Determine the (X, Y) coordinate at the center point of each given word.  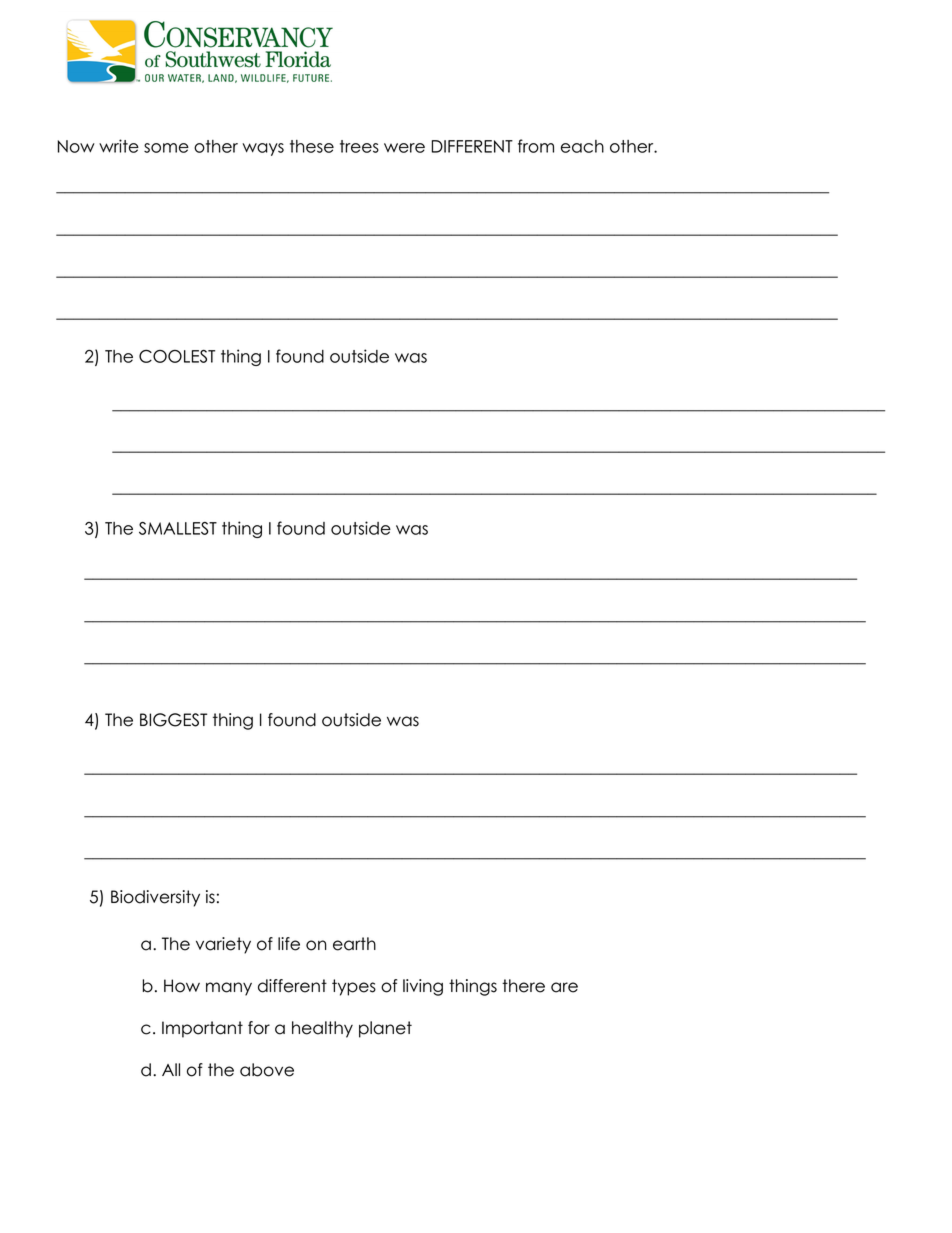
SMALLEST (178, 528)
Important (202, 1029)
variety (223, 945)
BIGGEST (173, 720)
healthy (322, 1029)
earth (354, 944)
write (119, 146)
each (582, 146)
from (536, 146)
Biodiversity (155, 898)
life (289, 944)
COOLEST (177, 356)
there (523, 986)
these (312, 146)
